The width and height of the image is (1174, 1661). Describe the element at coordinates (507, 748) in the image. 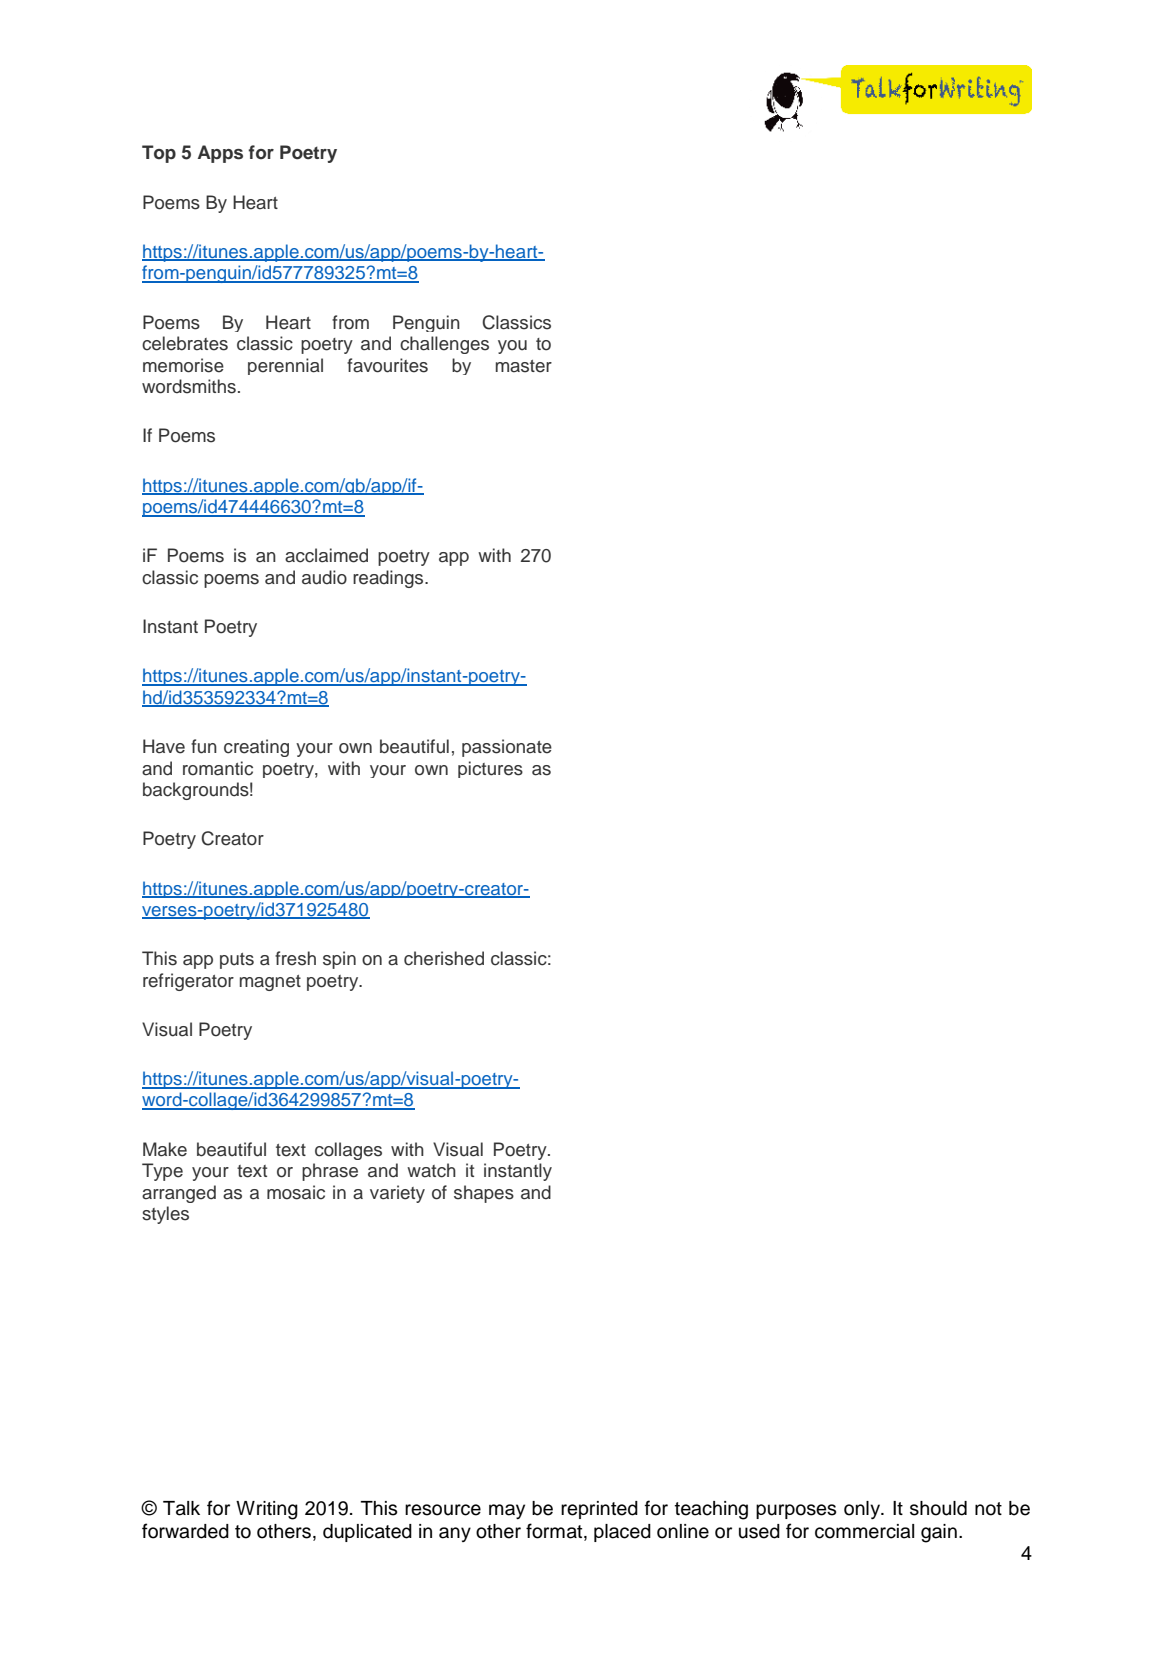

I see `passionate` at that location.
